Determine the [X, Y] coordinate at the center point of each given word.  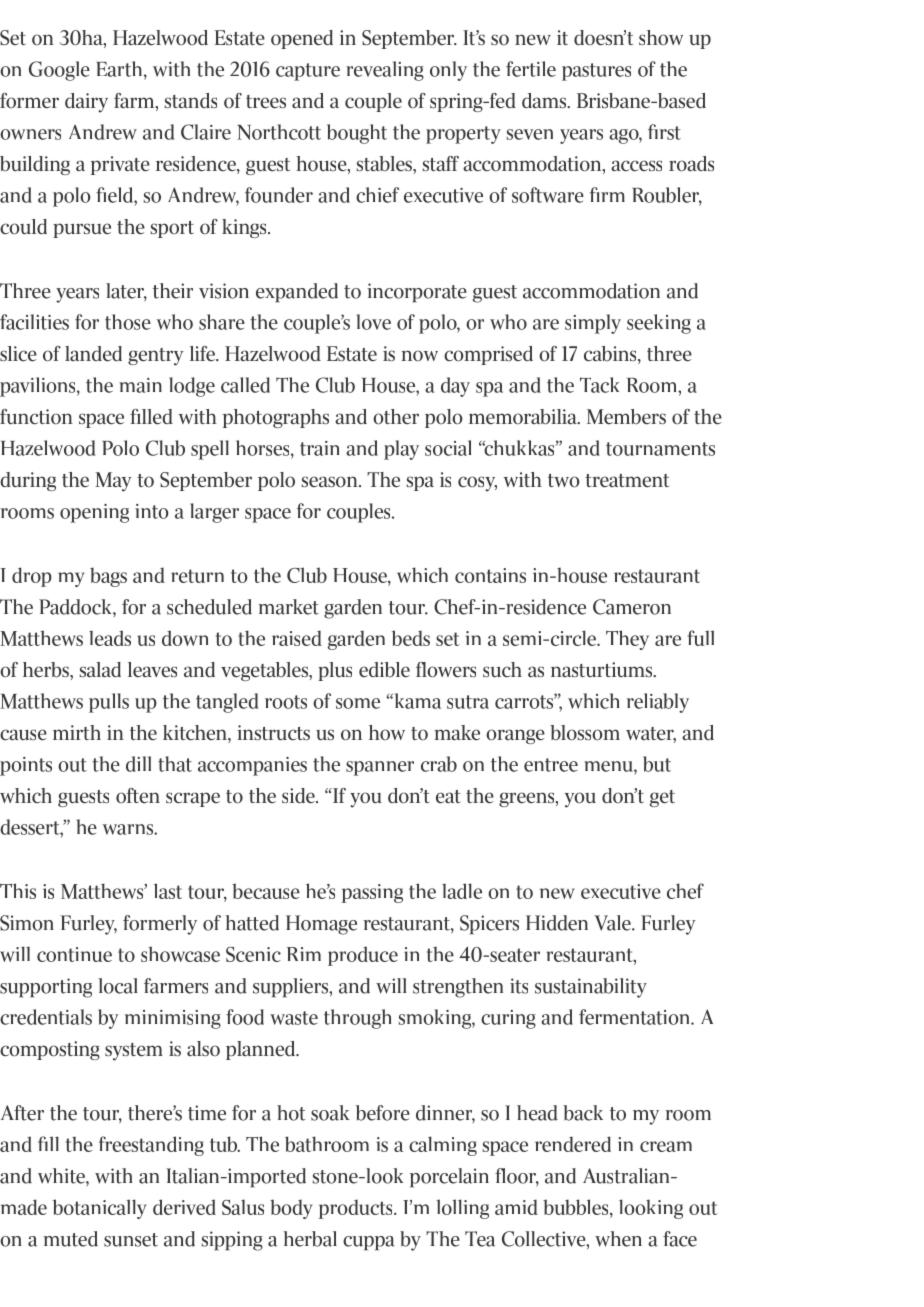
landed [93, 354]
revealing [385, 71]
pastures [596, 72]
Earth [120, 69]
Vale [613, 923]
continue [74, 954]
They [627, 640]
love [374, 322]
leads [110, 638]
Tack [599, 385]
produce [363, 956]
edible [384, 670]
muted [70, 1239]
